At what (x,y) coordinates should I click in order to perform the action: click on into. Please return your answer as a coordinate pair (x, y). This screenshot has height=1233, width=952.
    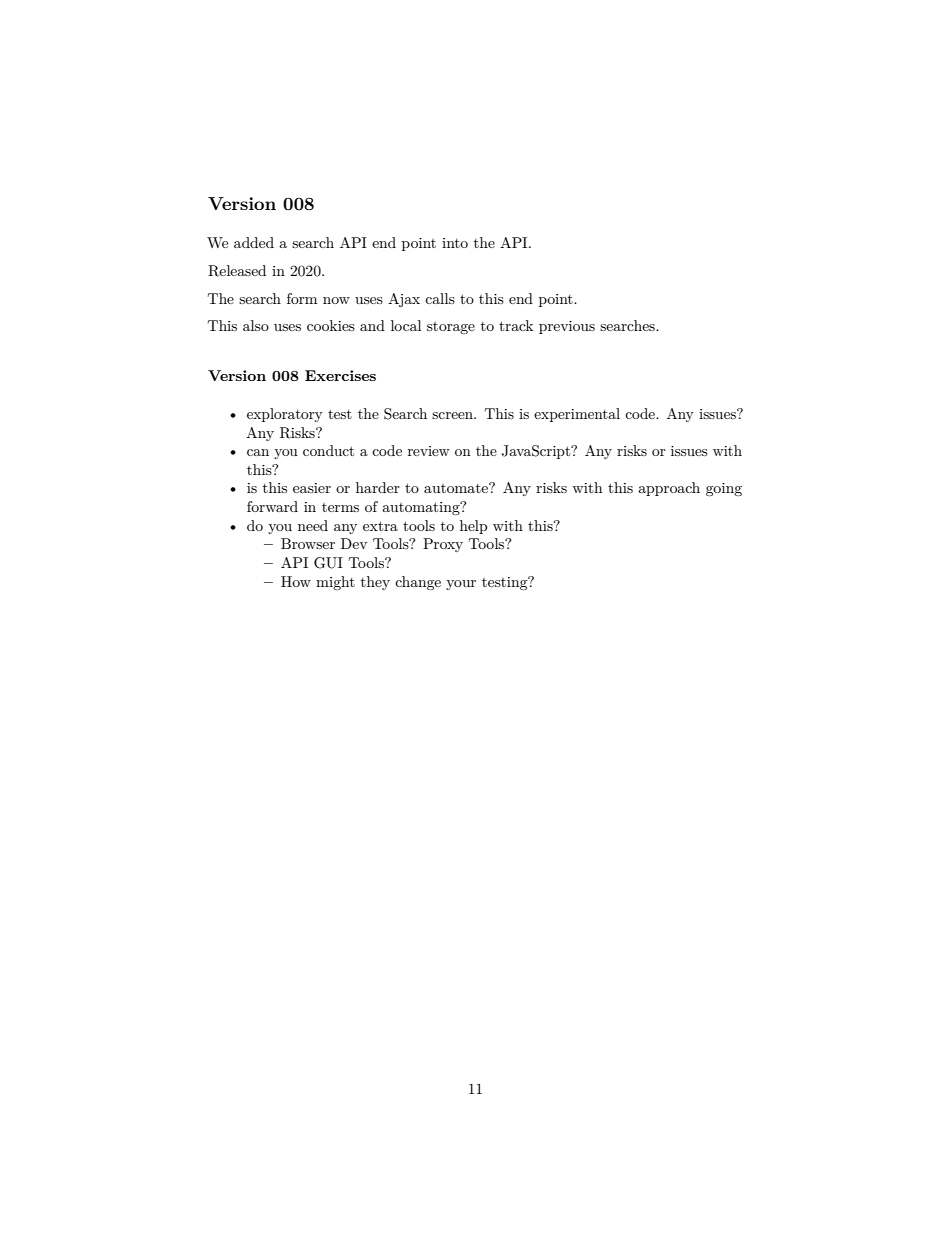
    Looking at the image, I should click on (455, 243).
